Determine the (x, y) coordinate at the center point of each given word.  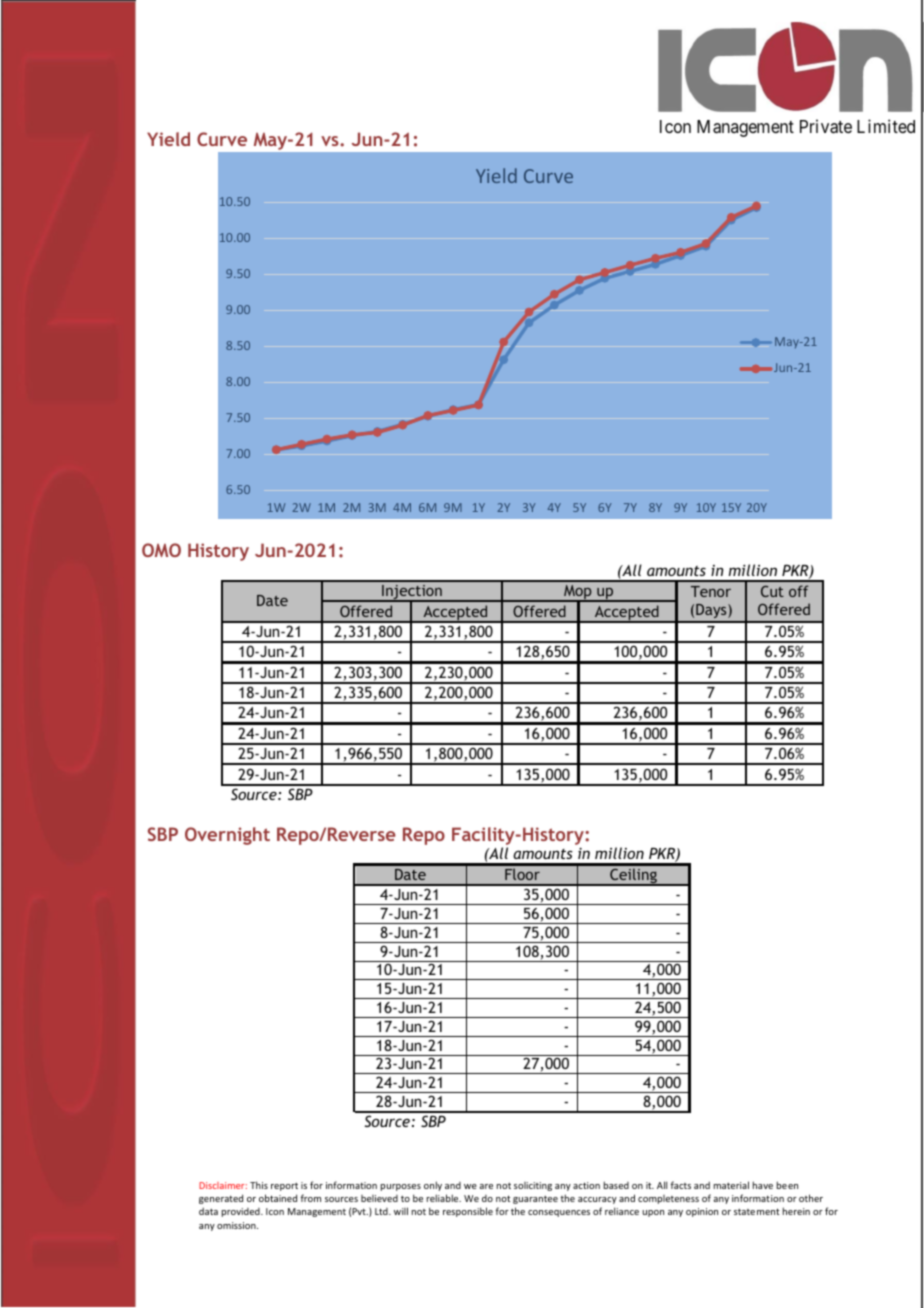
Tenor (711, 591)
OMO (161, 550)
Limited (886, 126)
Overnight (227, 836)
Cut (772, 591)
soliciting (533, 1186)
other (811, 1198)
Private (826, 126)
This (259, 1185)
